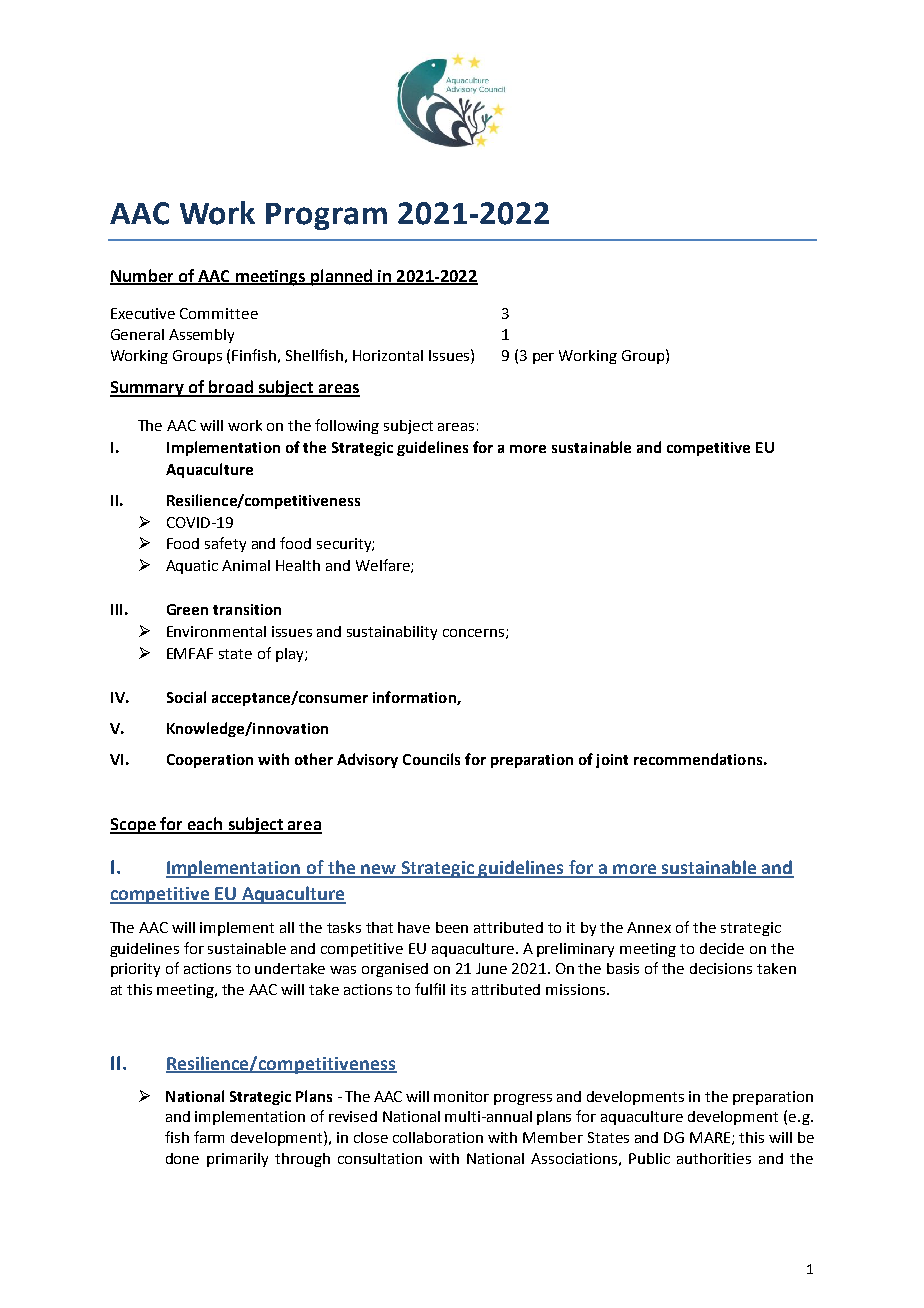 The height and width of the page is (1308, 924). I want to click on Horizontal, so click(388, 355).
